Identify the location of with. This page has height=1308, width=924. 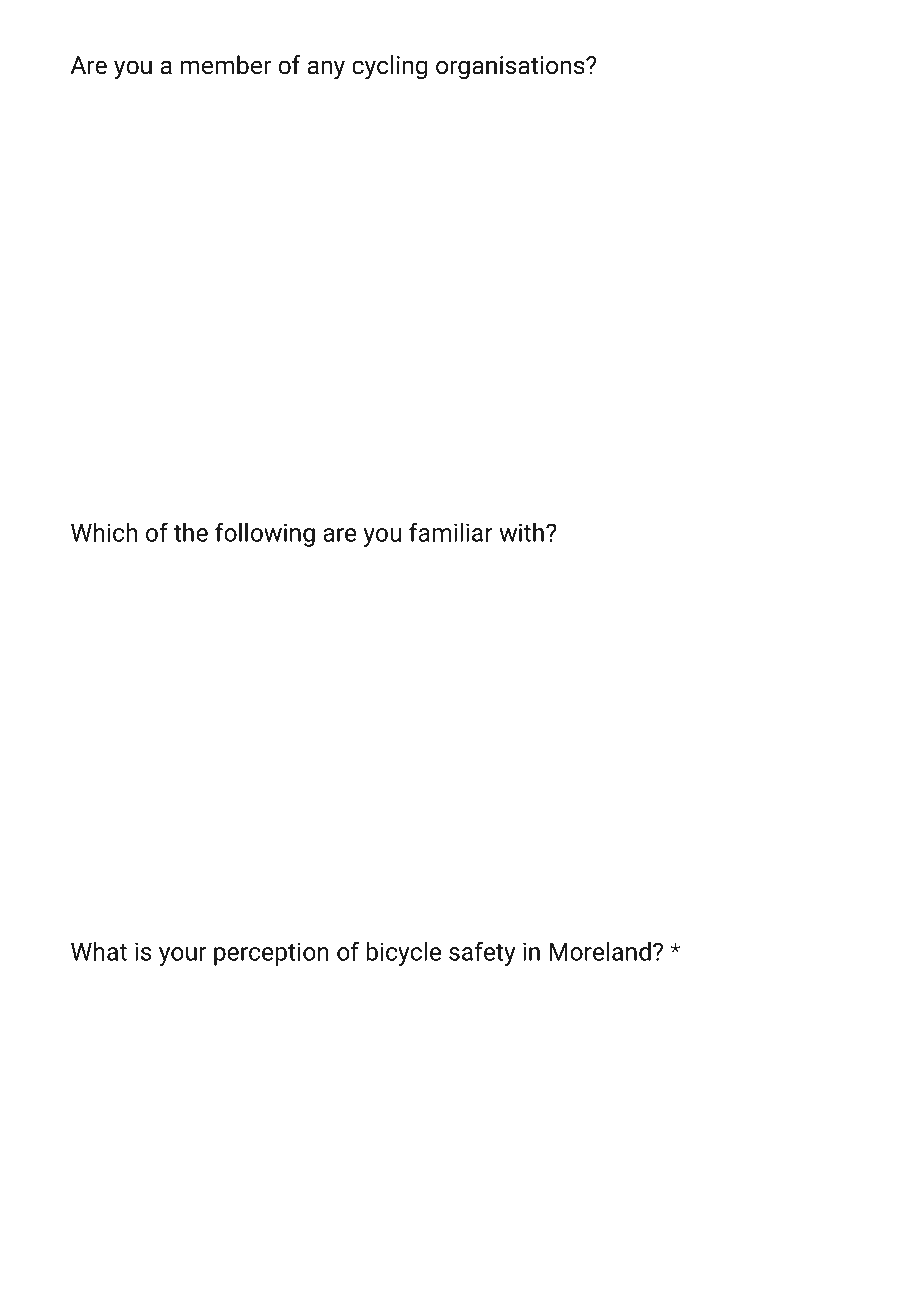
(521, 532).
